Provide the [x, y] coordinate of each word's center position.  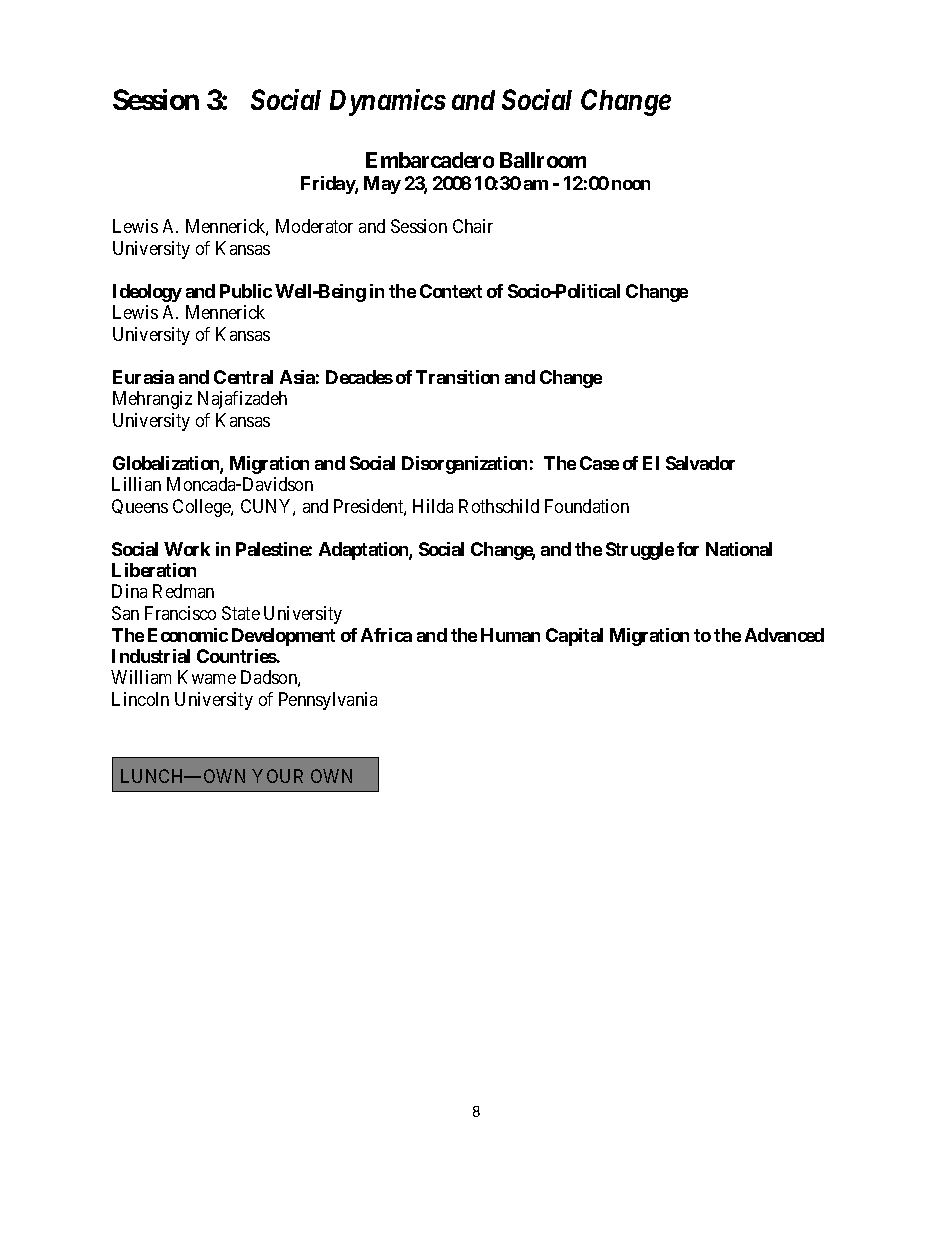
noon [631, 185]
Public [246, 291]
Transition [457, 377]
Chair [473, 226]
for [688, 549]
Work [187, 549]
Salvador [700, 463]
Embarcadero [430, 160]
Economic [188, 635]
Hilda [433, 506]
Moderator [314, 226]
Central [243, 377]
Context [451, 291]
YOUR [277, 776]
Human [510, 635]
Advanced [784, 635]
